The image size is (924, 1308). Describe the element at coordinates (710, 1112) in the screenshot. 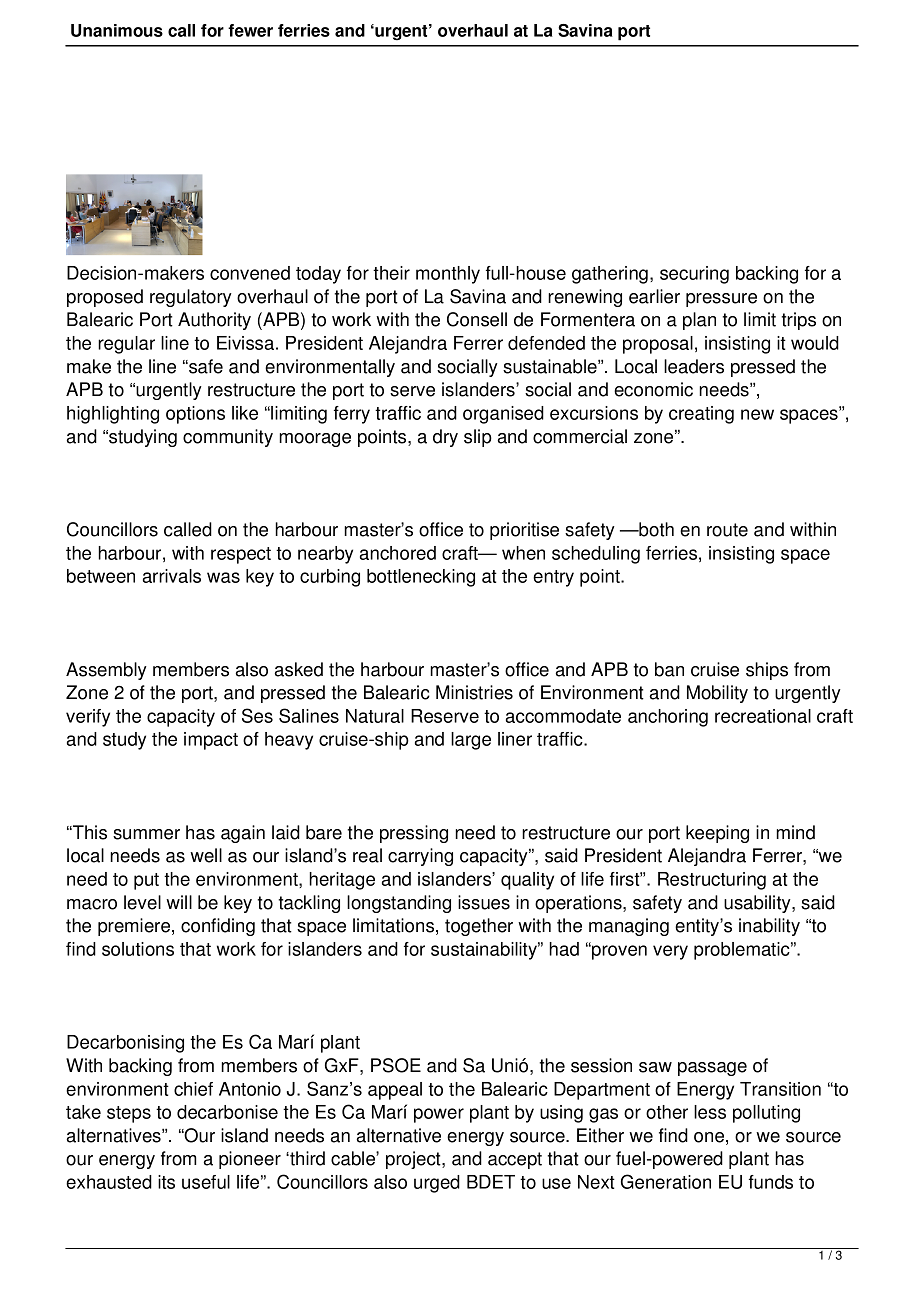

I see `less` at that location.
